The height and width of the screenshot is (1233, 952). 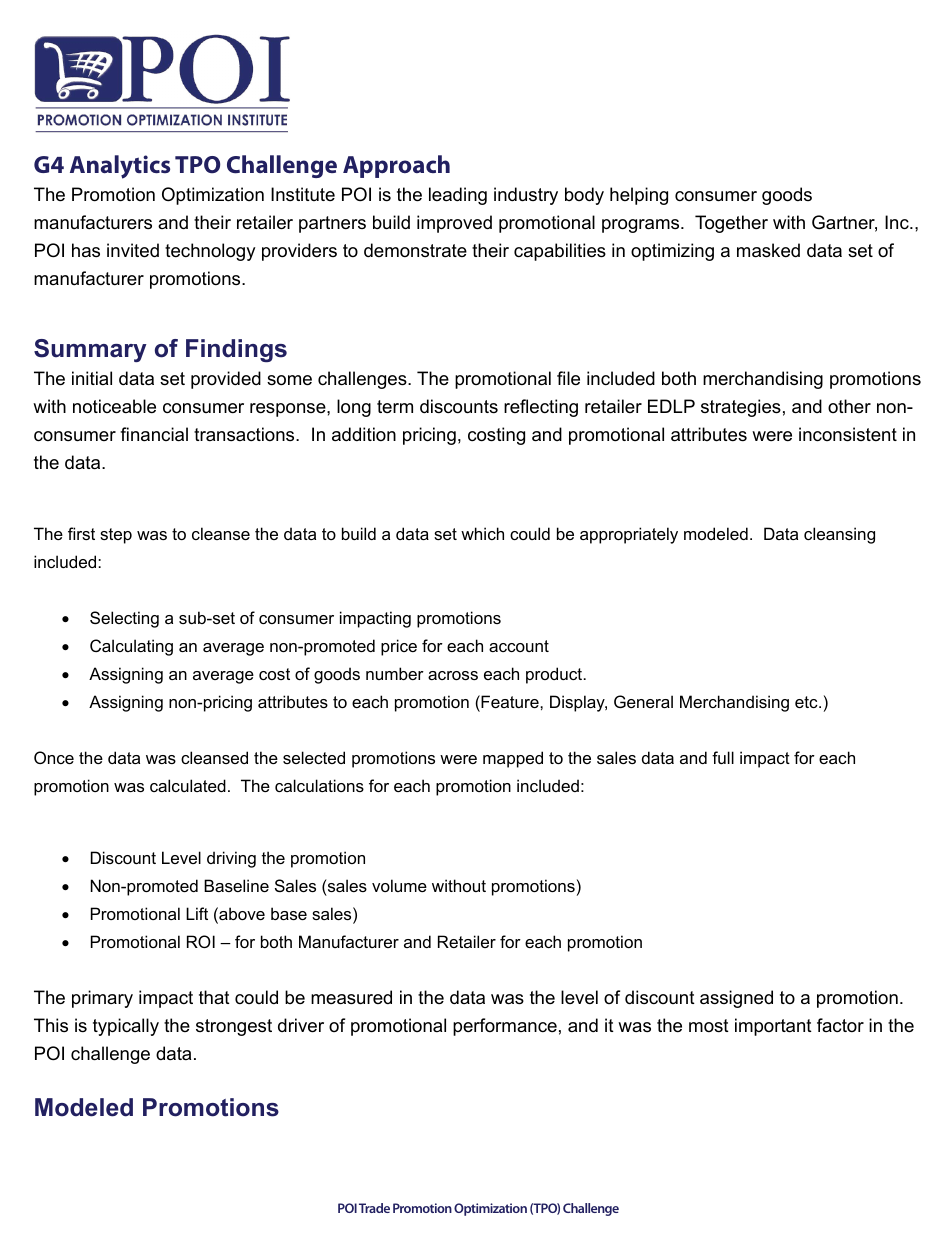 I want to click on leading, so click(x=458, y=196).
